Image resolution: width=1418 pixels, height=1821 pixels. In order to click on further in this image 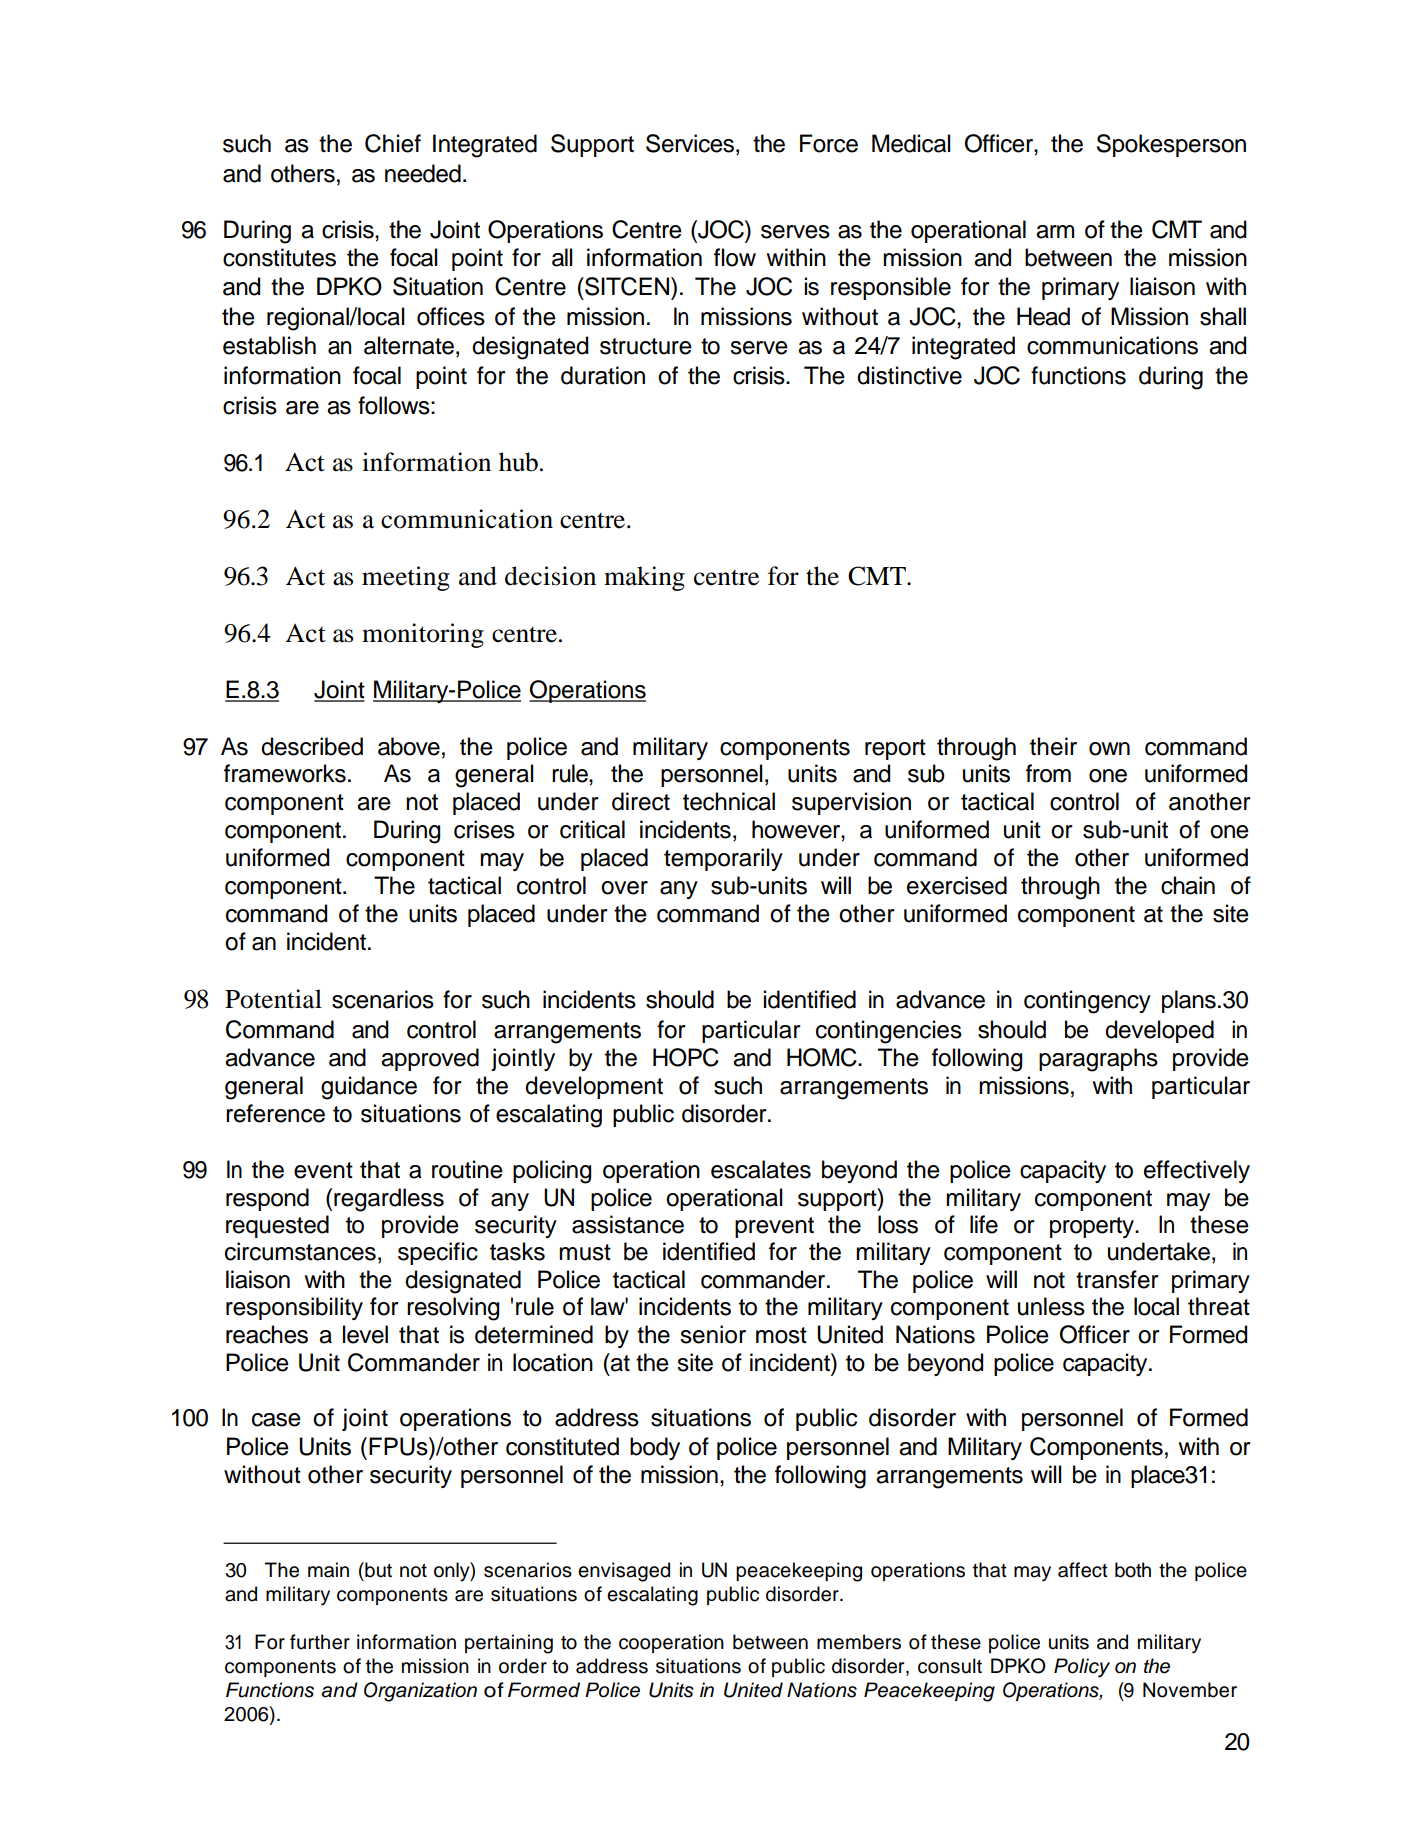, I will do `click(320, 1642)`.
